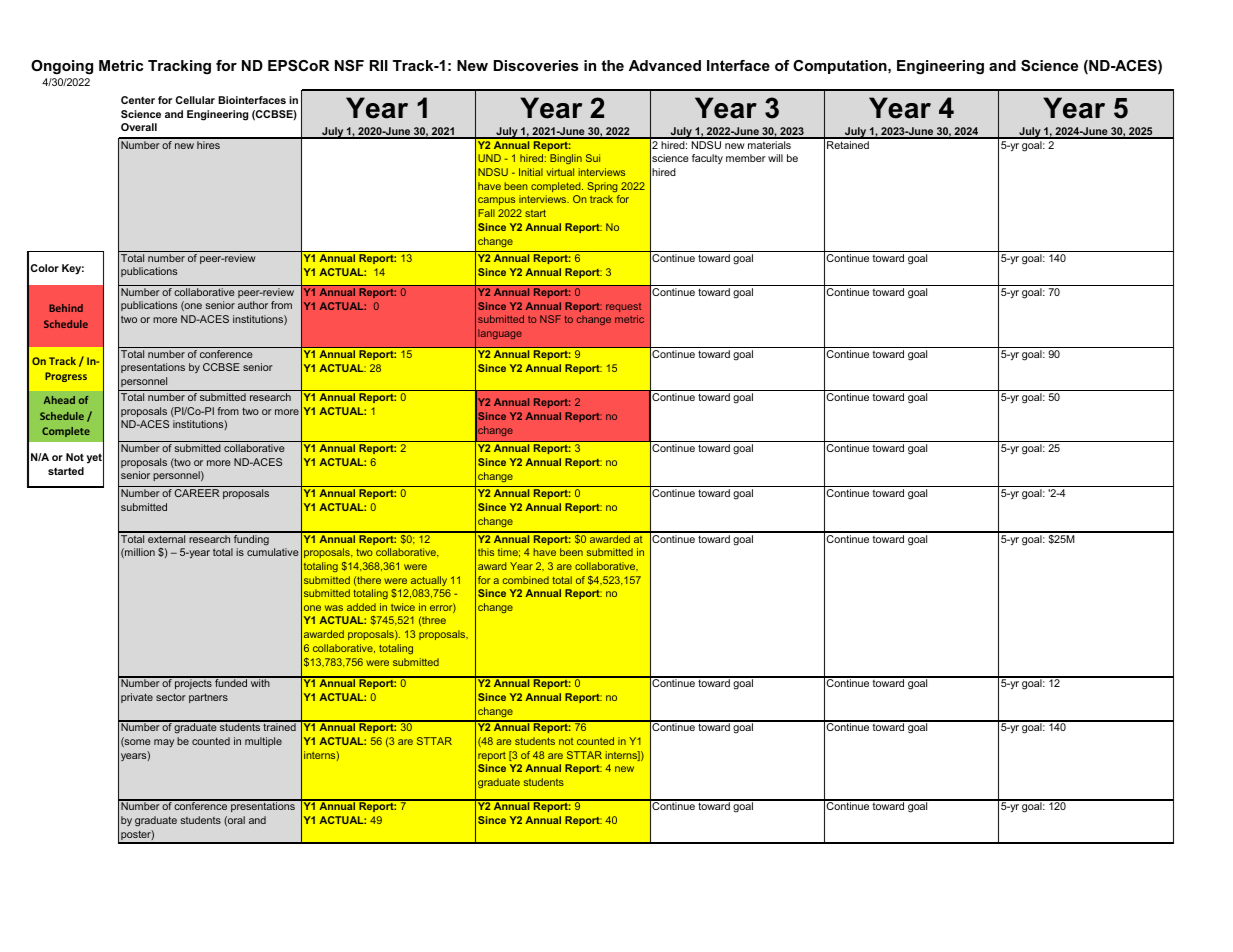 The image size is (1233, 952). What do you see at coordinates (603, 187) in the screenshot?
I see `Spring` at bounding box center [603, 187].
